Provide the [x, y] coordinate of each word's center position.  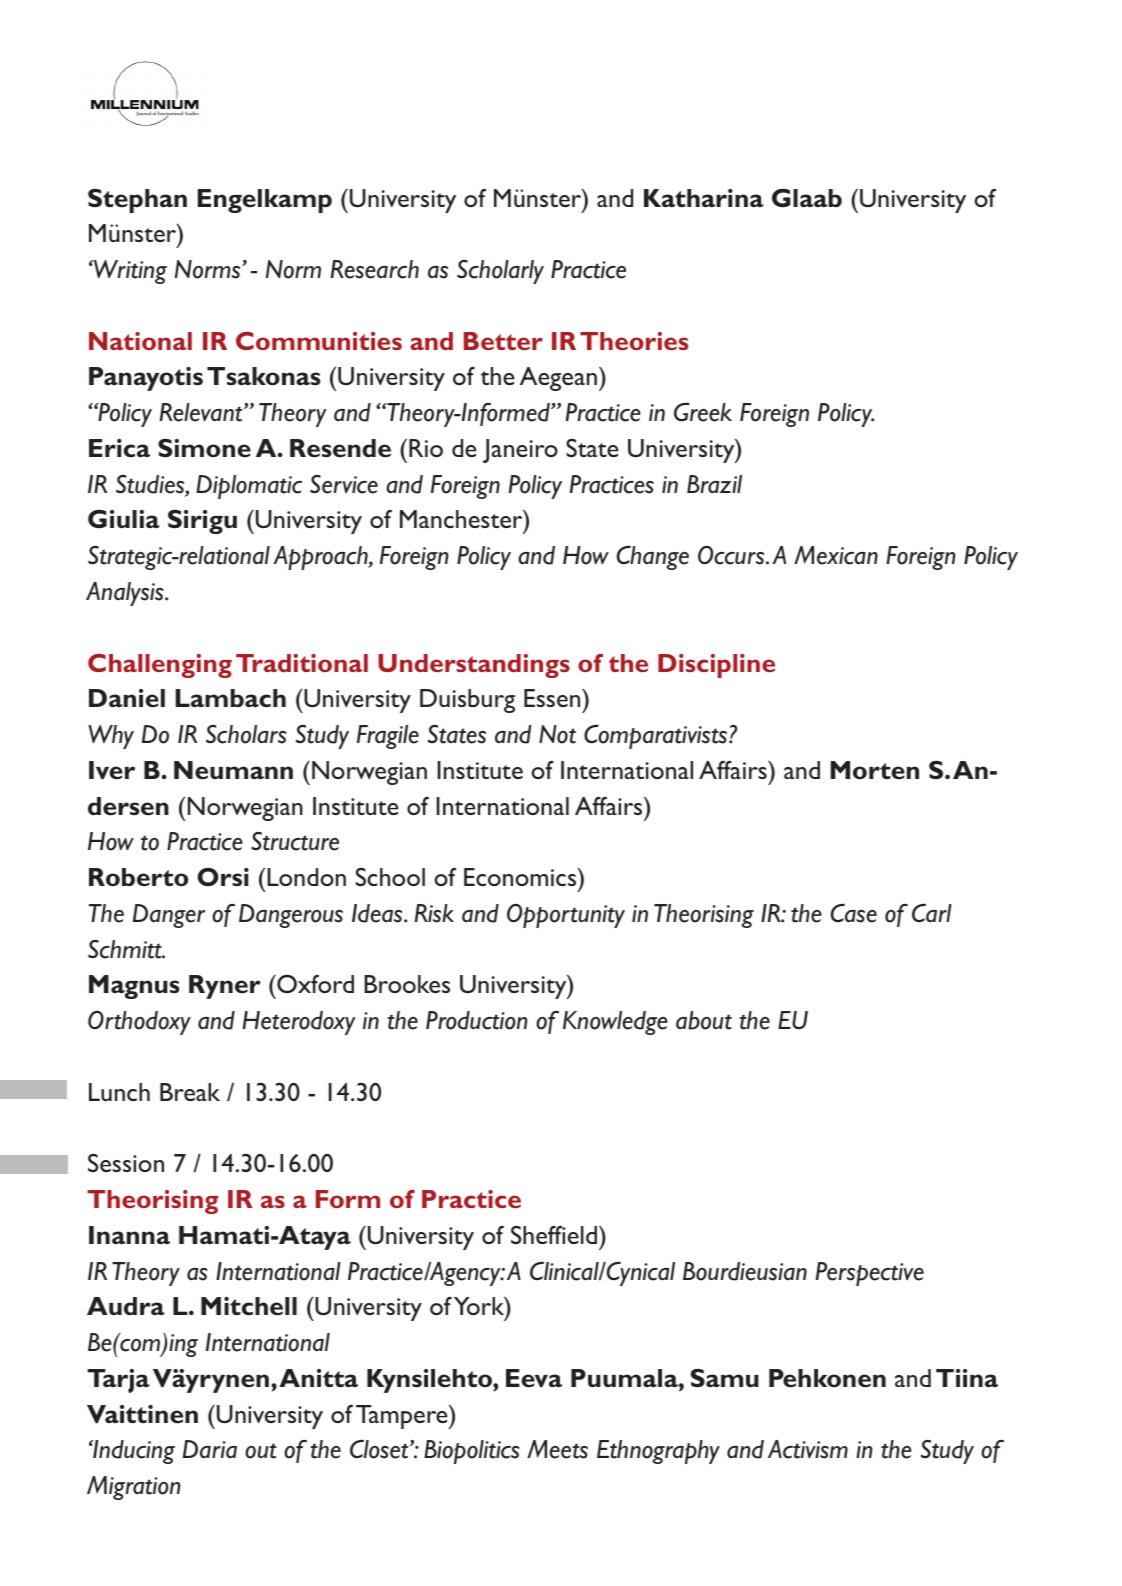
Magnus [134, 987]
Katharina [704, 198]
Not [557, 734]
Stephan [137, 201]
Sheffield [555, 1234]
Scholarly [500, 272]
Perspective [870, 1274]
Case [854, 913]
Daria [210, 1449]
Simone [204, 448]
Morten [874, 770]
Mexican [836, 555]
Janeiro [520, 451]
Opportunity [566, 916]
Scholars [246, 734]
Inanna [129, 1235]
